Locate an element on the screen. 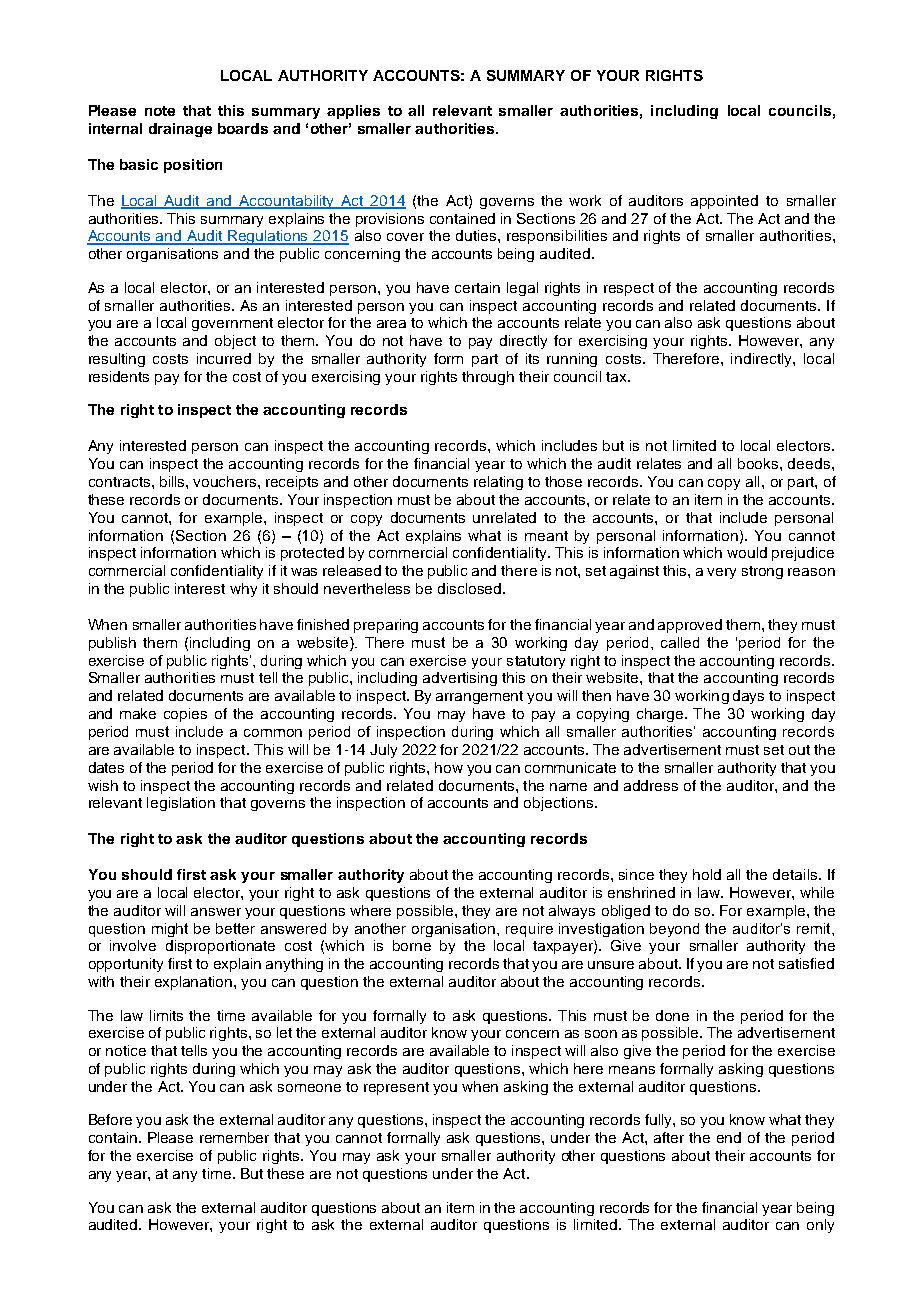  days is located at coordinates (748, 697).
